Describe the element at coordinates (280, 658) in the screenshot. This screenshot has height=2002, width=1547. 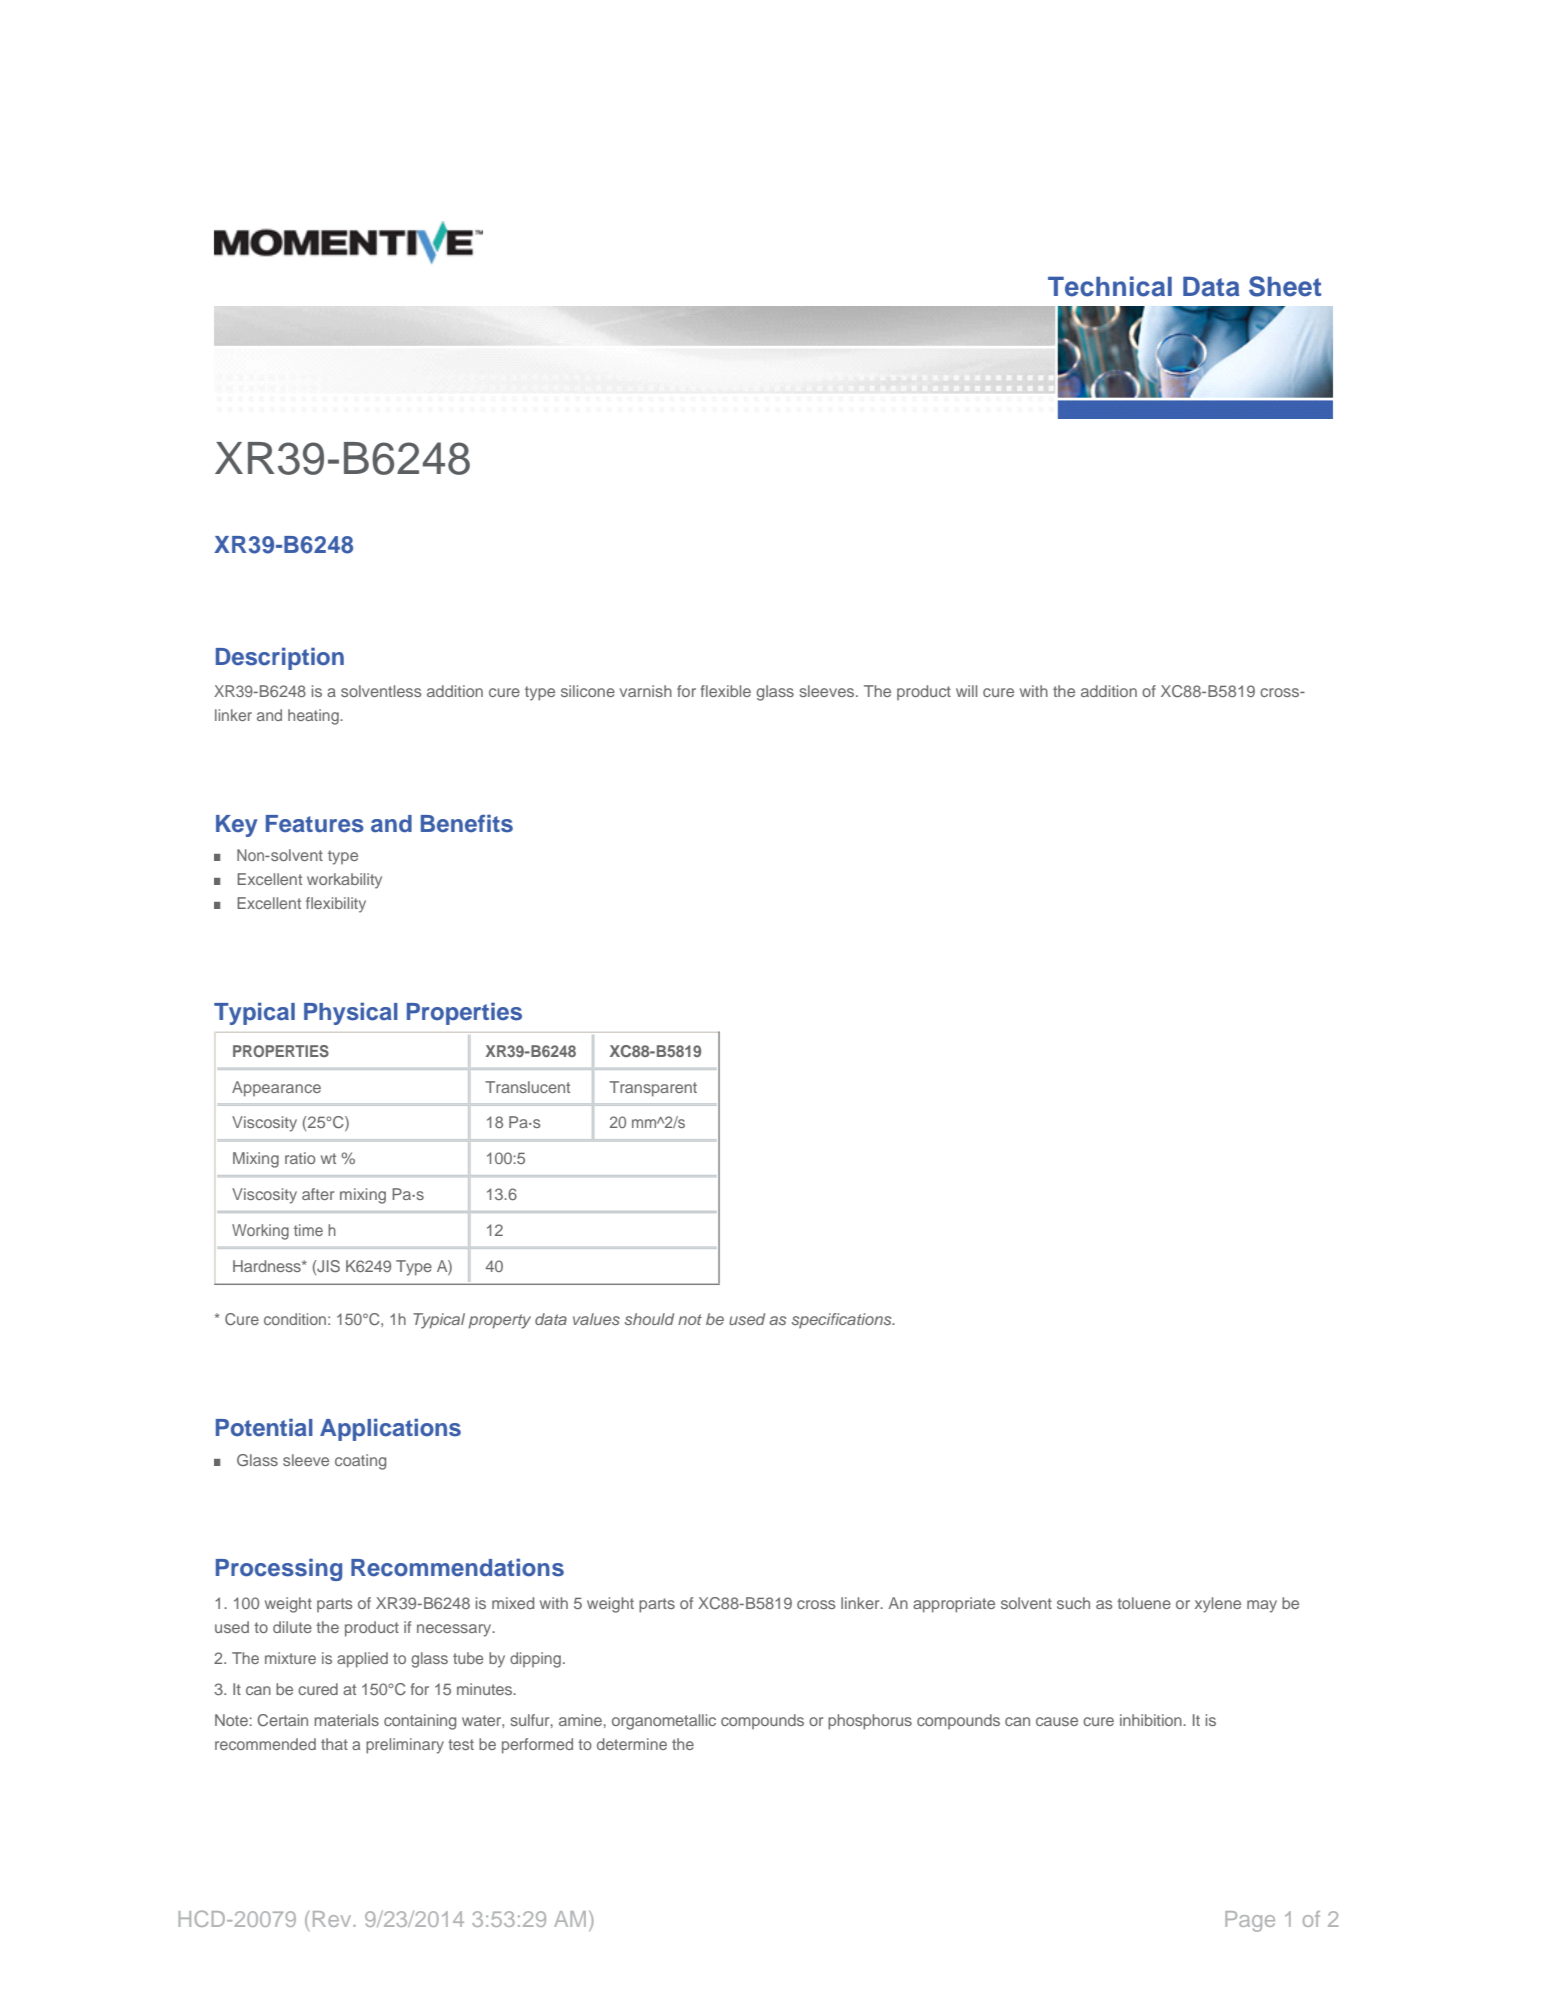
I see `Description` at that location.
